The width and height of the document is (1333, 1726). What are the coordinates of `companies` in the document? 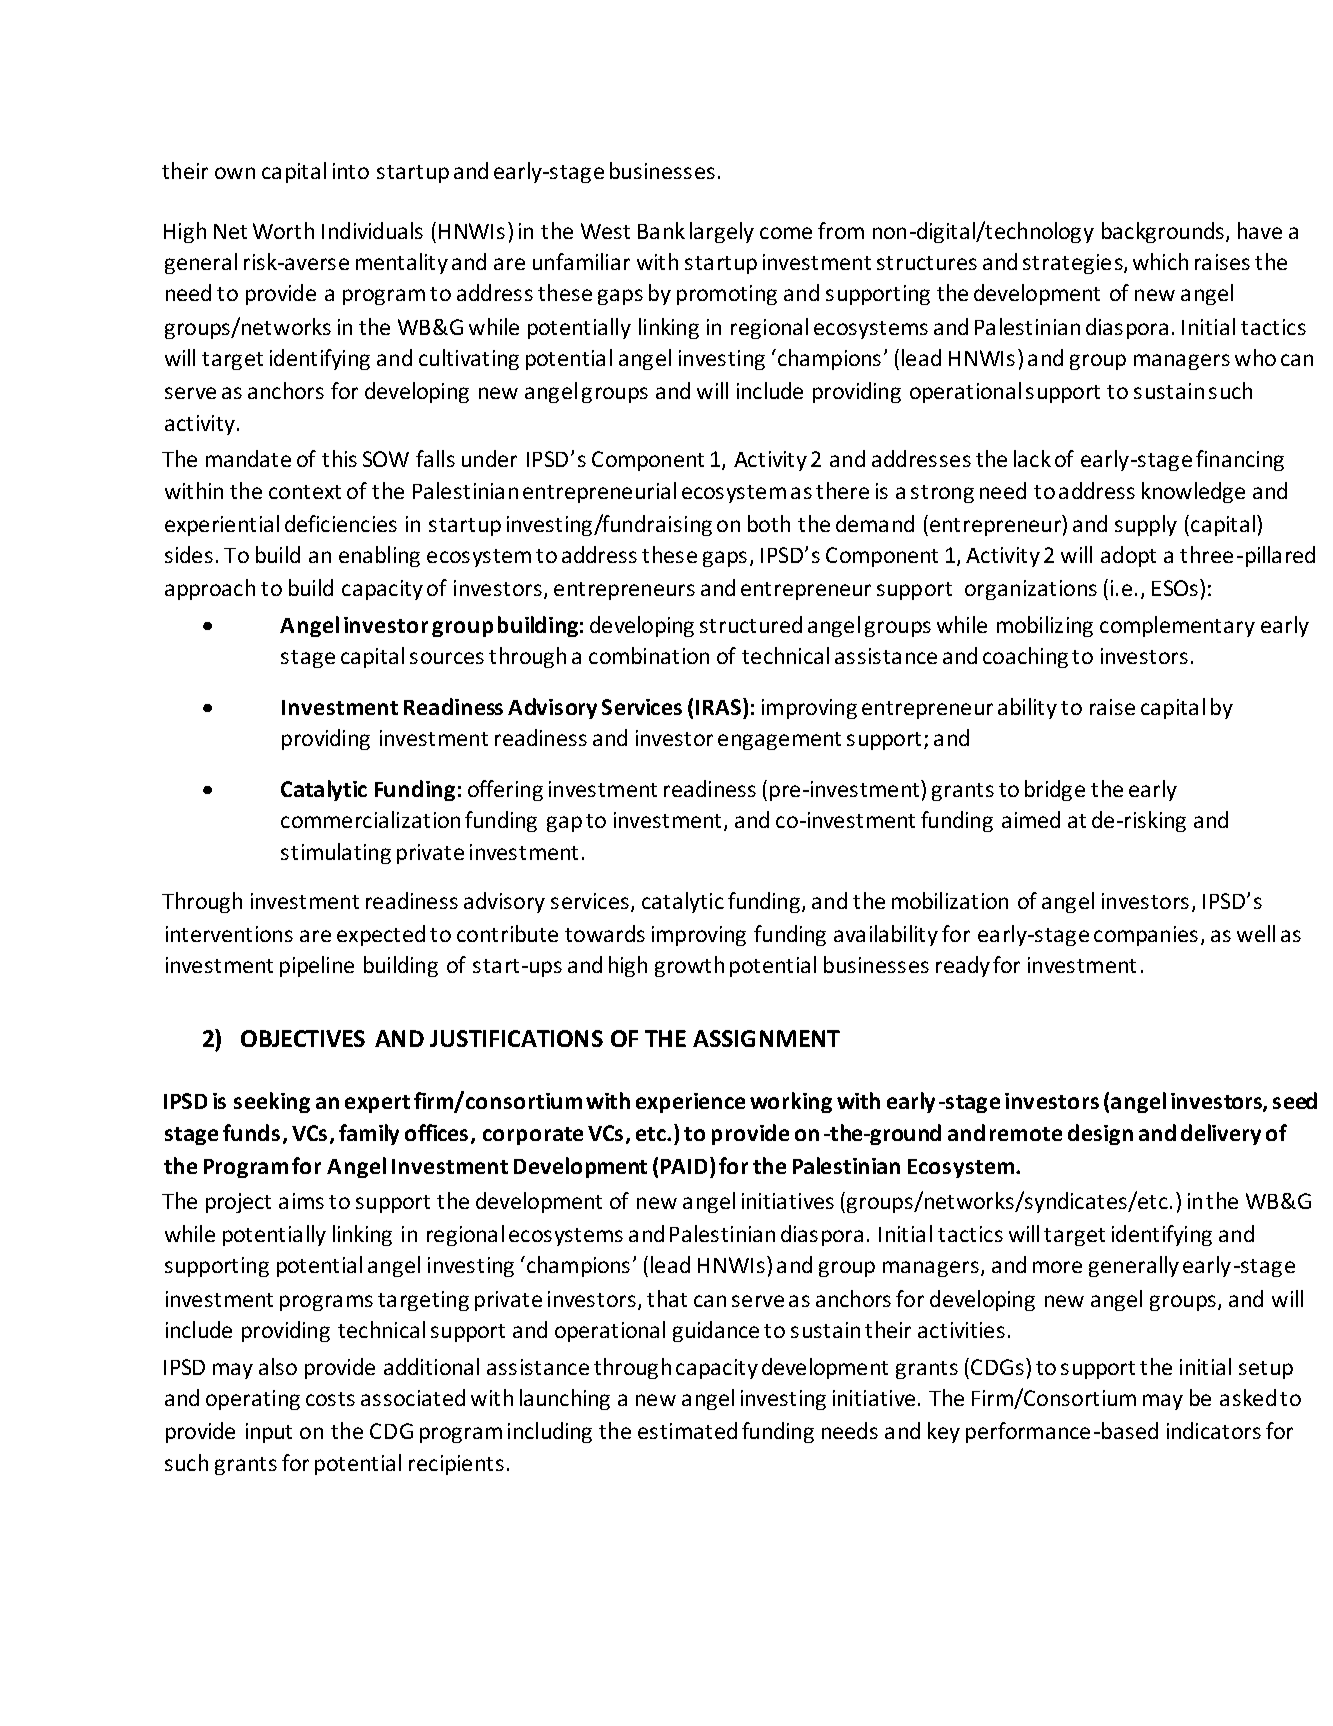 It's located at (1146, 936).
